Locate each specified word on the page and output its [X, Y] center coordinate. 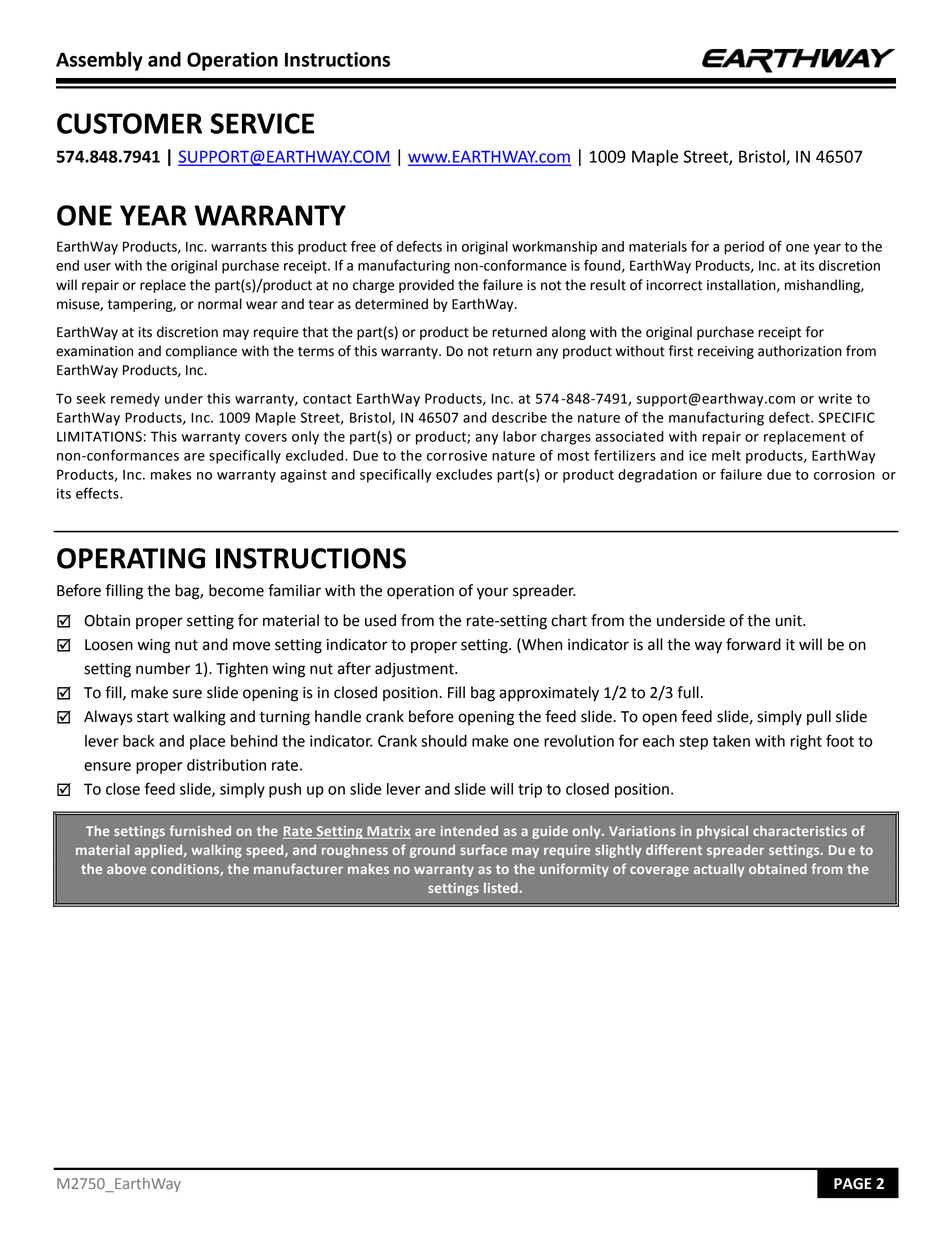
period [744, 248]
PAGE [853, 1184]
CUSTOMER [129, 123]
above [126, 868]
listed [502, 887]
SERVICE [262, 123]
